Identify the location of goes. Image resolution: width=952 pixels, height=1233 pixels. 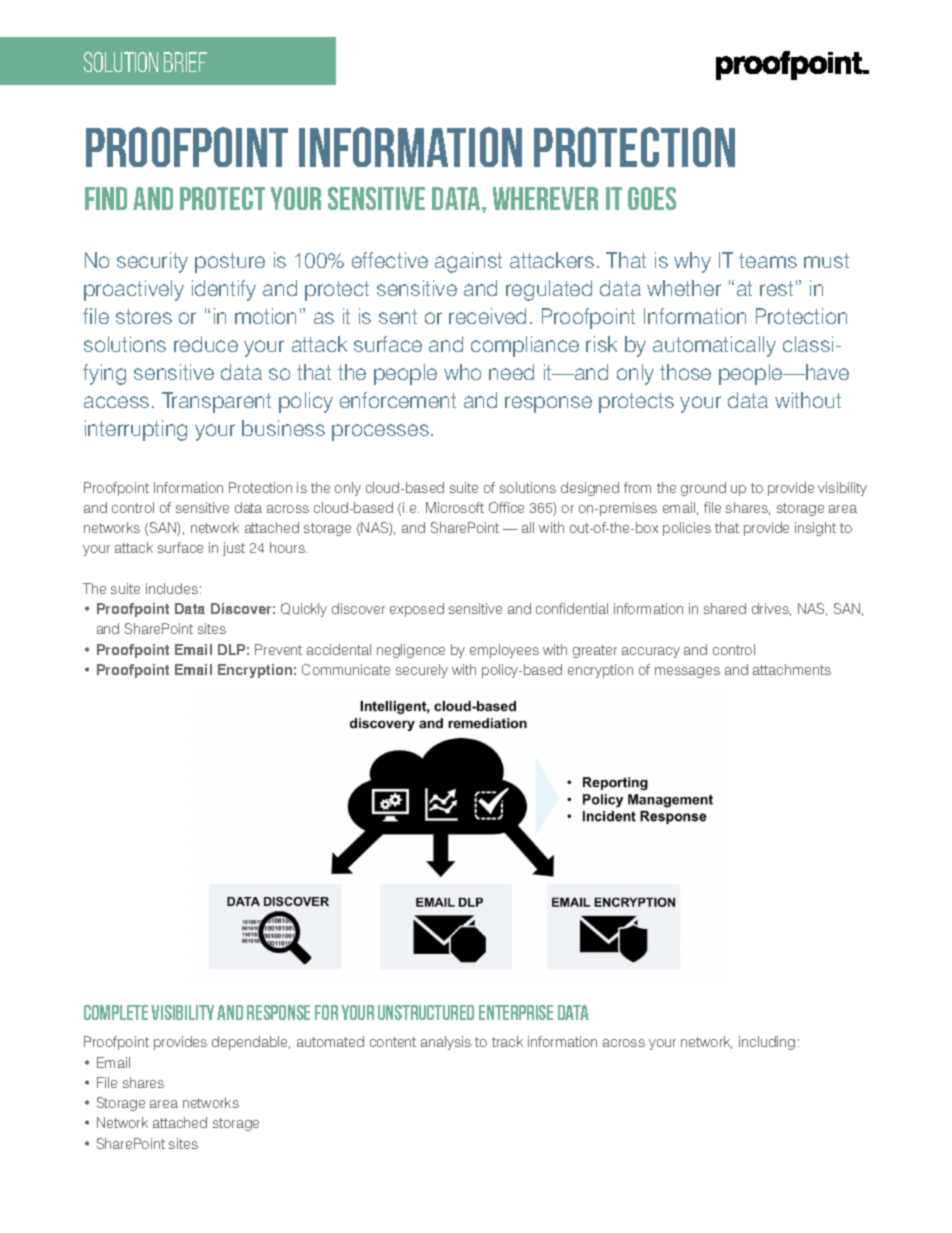
(652, 198).
